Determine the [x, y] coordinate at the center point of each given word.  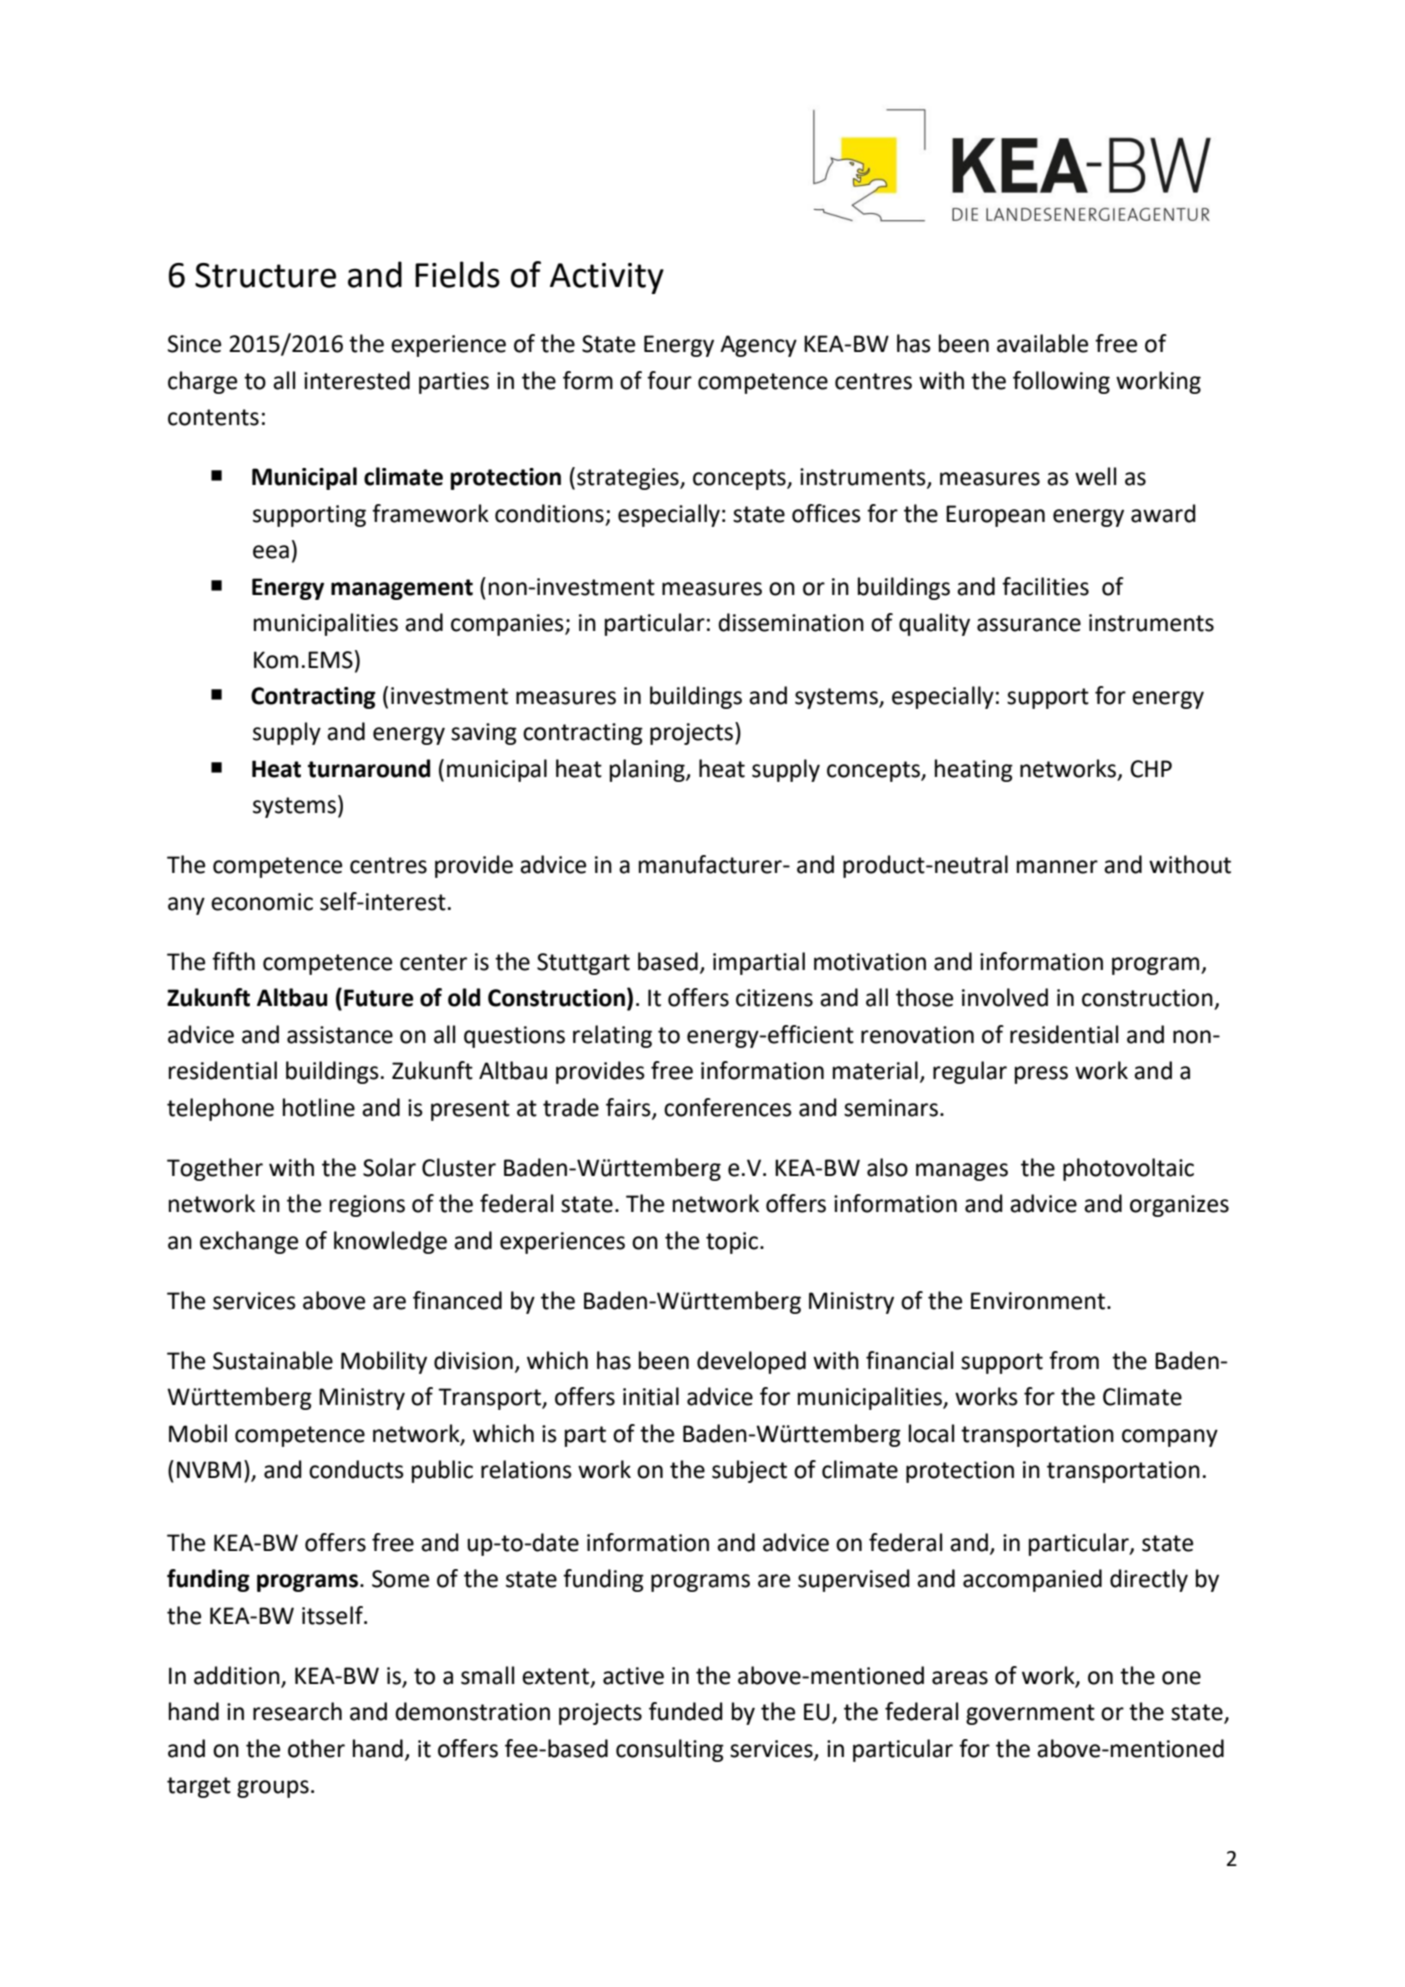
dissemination [791, 622]
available [1042, 343]
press [1041, 1075]
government [1030, 1714]
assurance [1029, 625]
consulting [670, 1750]
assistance [340, 1035]
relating [612, 1036]
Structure [265, 275]
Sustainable [273, 1360]
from [1074, 1360]
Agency [758, 346]
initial [651, 1396]
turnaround [369, 768]
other [316, 1748]
